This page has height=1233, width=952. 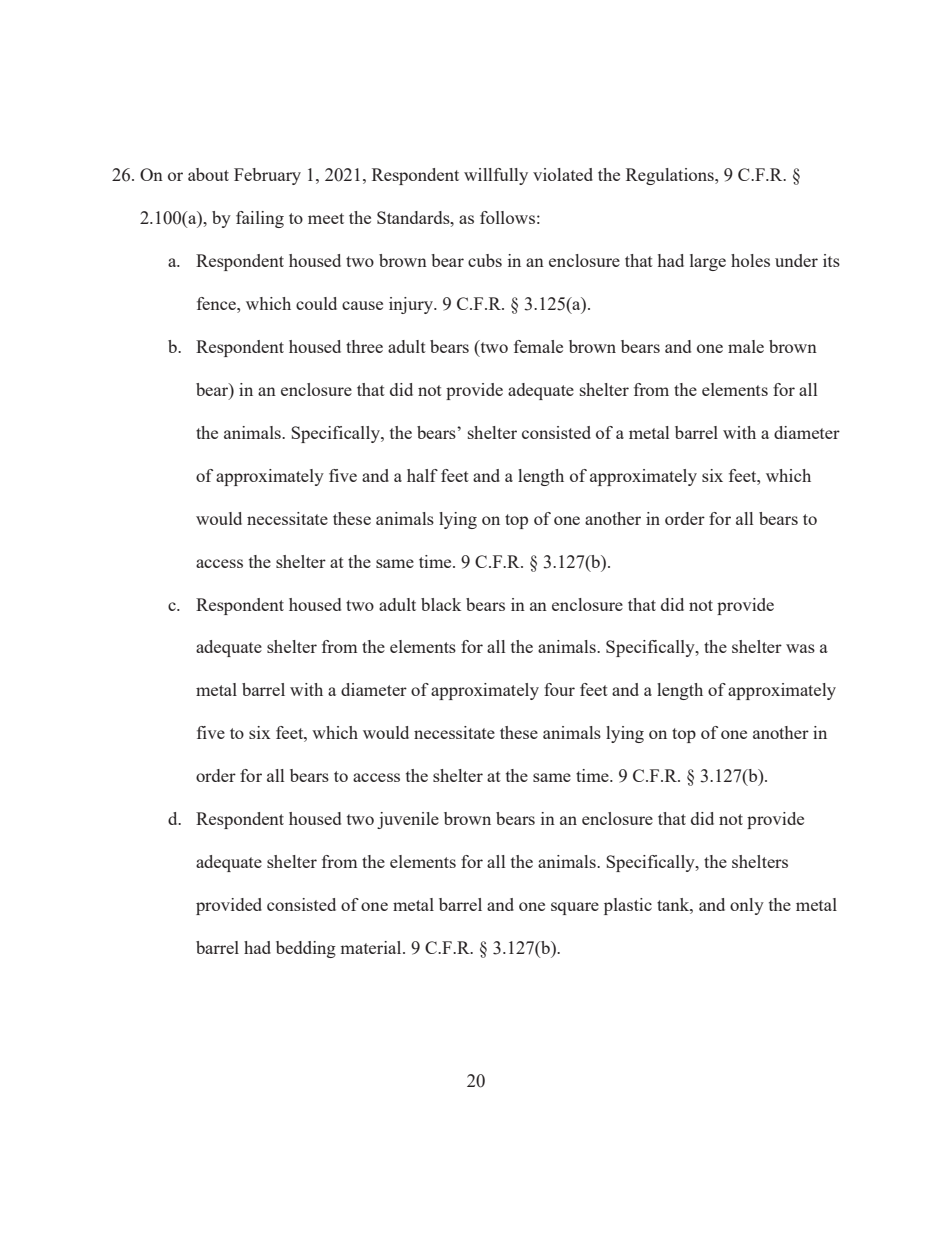 I want to click on half, so click(x=422, y=475).
